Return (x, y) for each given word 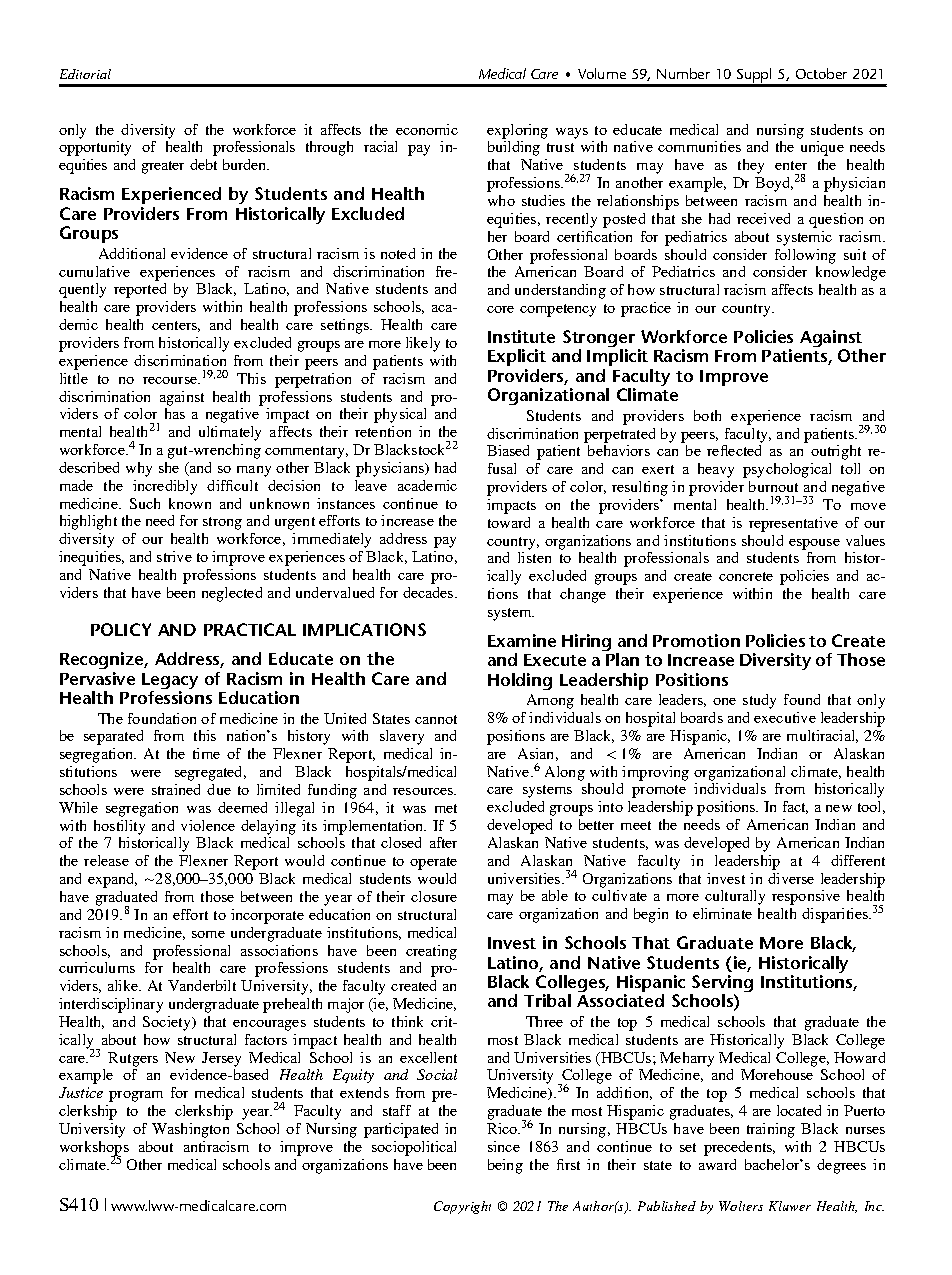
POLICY (121, 629)
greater (163, 167)
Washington (190, 1130)
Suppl (754, 77)
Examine (522, 640)
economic (427, 129)
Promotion (696, 640)
